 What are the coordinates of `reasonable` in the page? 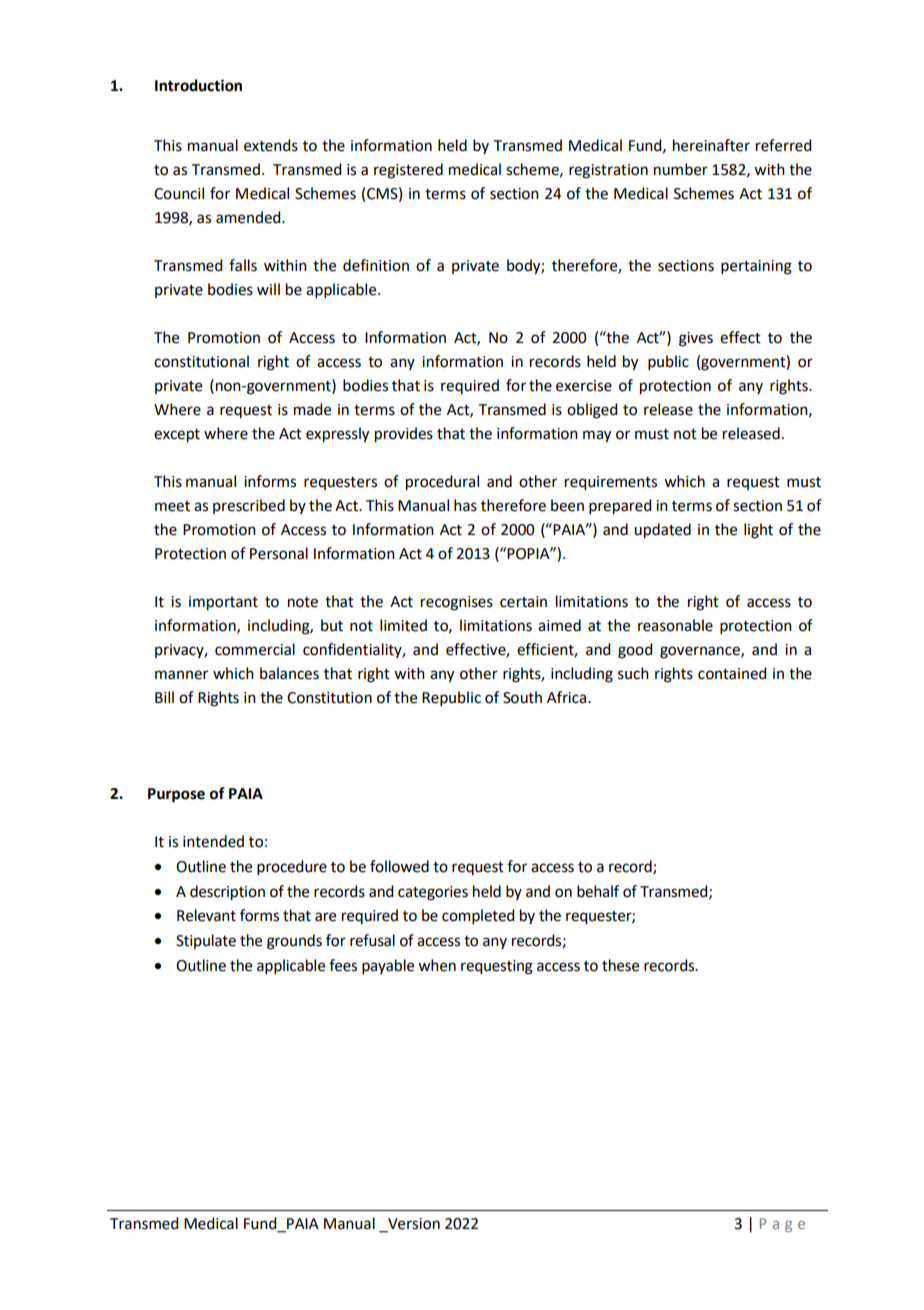 It's located at (675, 625).
